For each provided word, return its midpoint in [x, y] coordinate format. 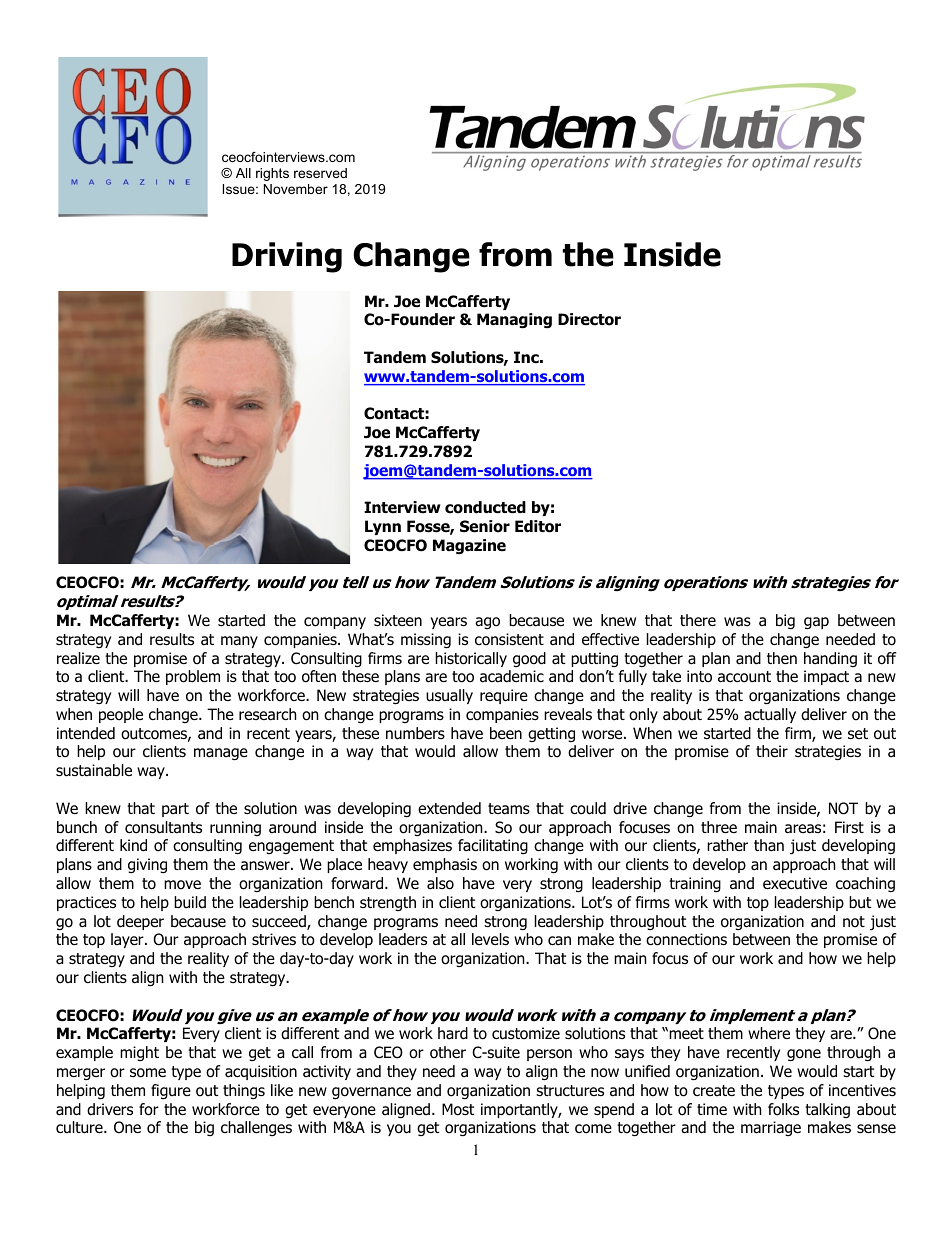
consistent [509, 639]
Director [589, 319]
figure [171, 1092]
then [782, 658]
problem [193, 677]
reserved [320, 173]
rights [272, 174]
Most [458, 1109]
